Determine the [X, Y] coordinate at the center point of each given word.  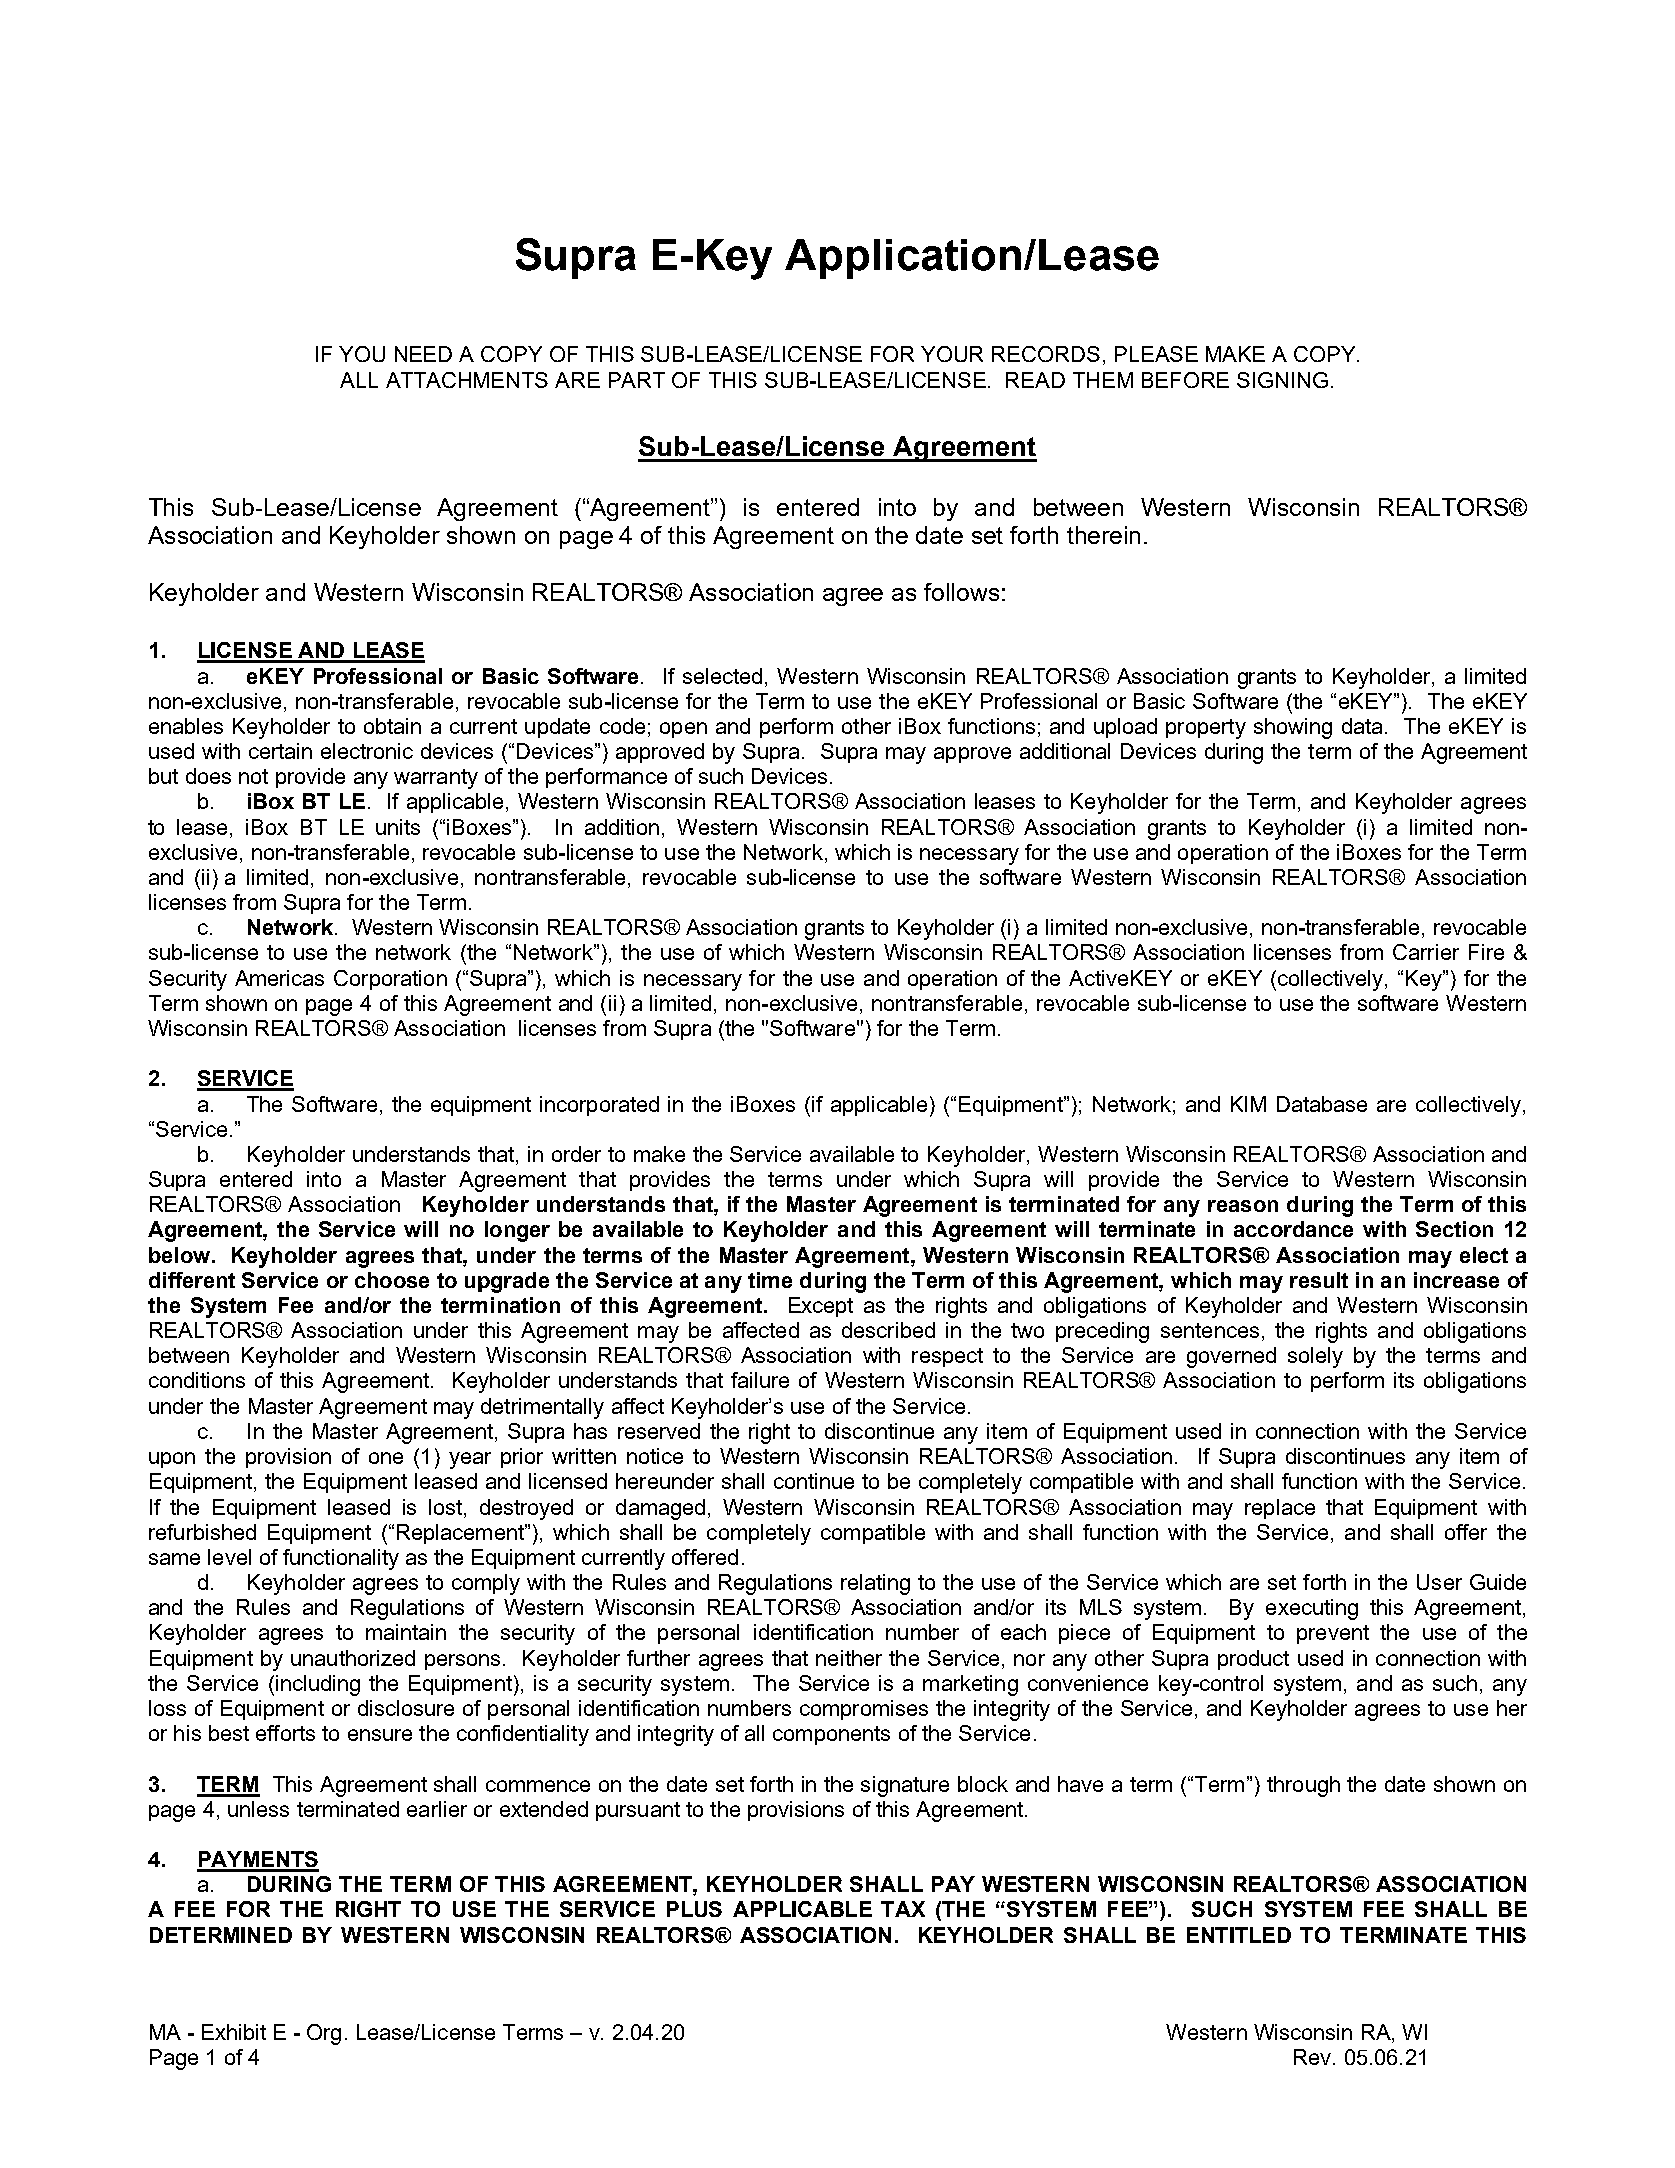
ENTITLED [1239, 1935]
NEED [423, 354]
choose [392, 1280]
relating [875, 1584]
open [683, 730]
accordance [1293, 1229]
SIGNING [1282, 380]
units [398, 827]
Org [324, 2034]
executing [1312, 1609]
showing [1293, 728]
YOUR [952, 354]
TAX [903, 1909]
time [770, 1280]
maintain [406, 1632]
